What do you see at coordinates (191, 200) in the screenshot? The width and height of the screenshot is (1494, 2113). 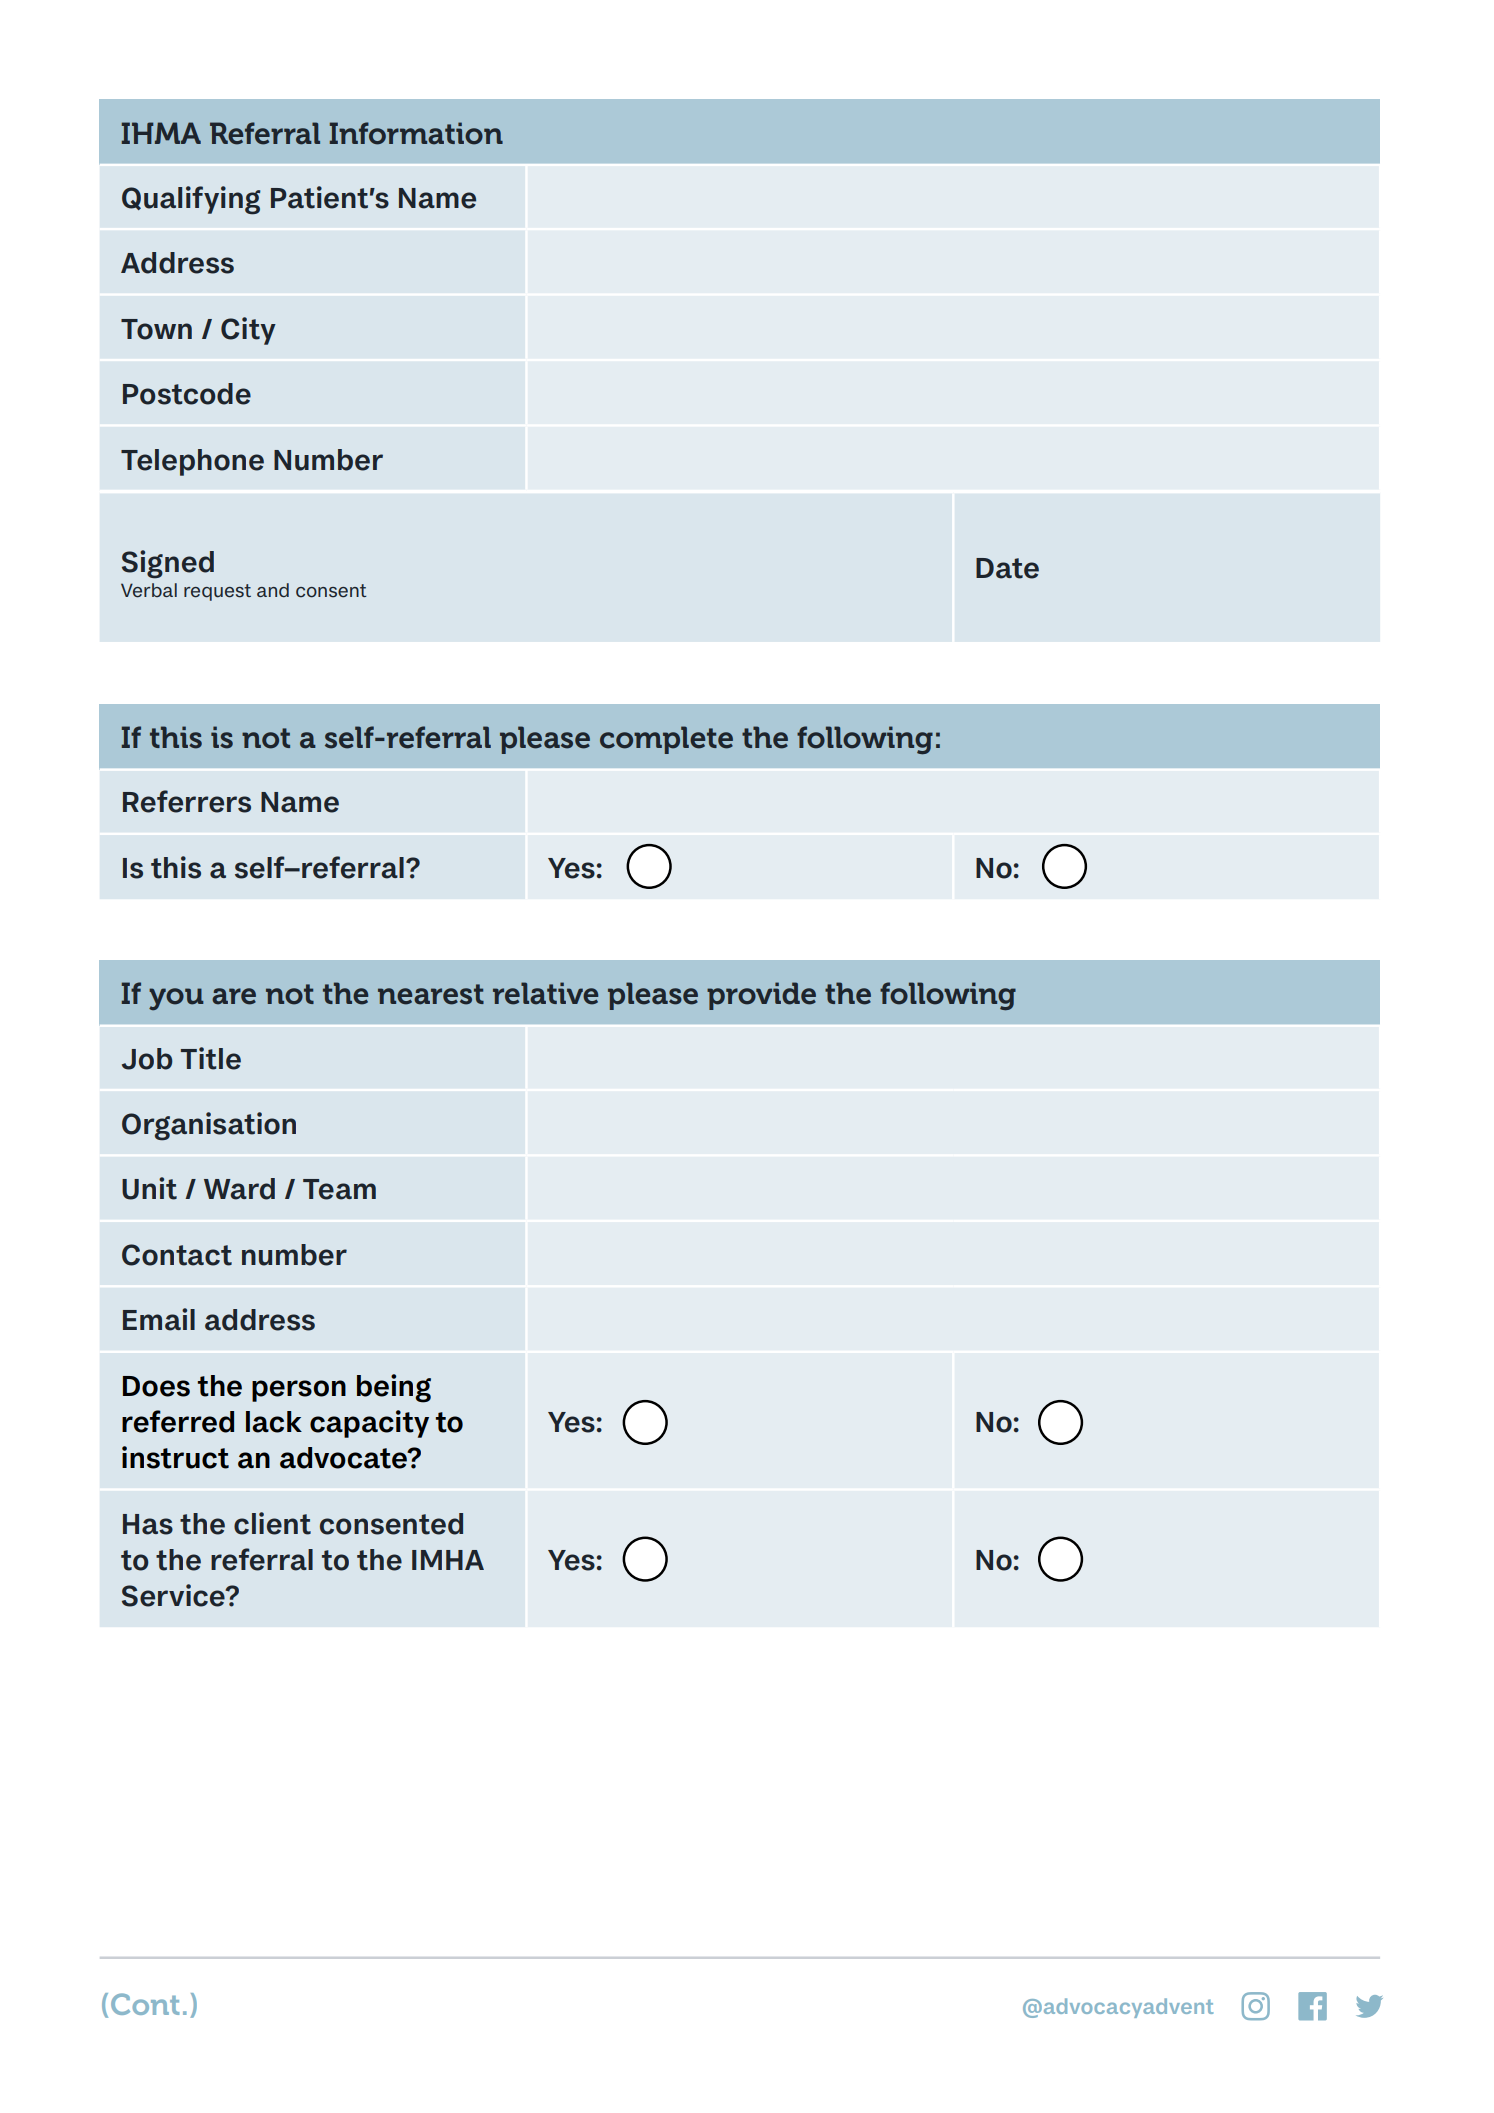 I see `Qualifying` at bounding box center [191, 200].
